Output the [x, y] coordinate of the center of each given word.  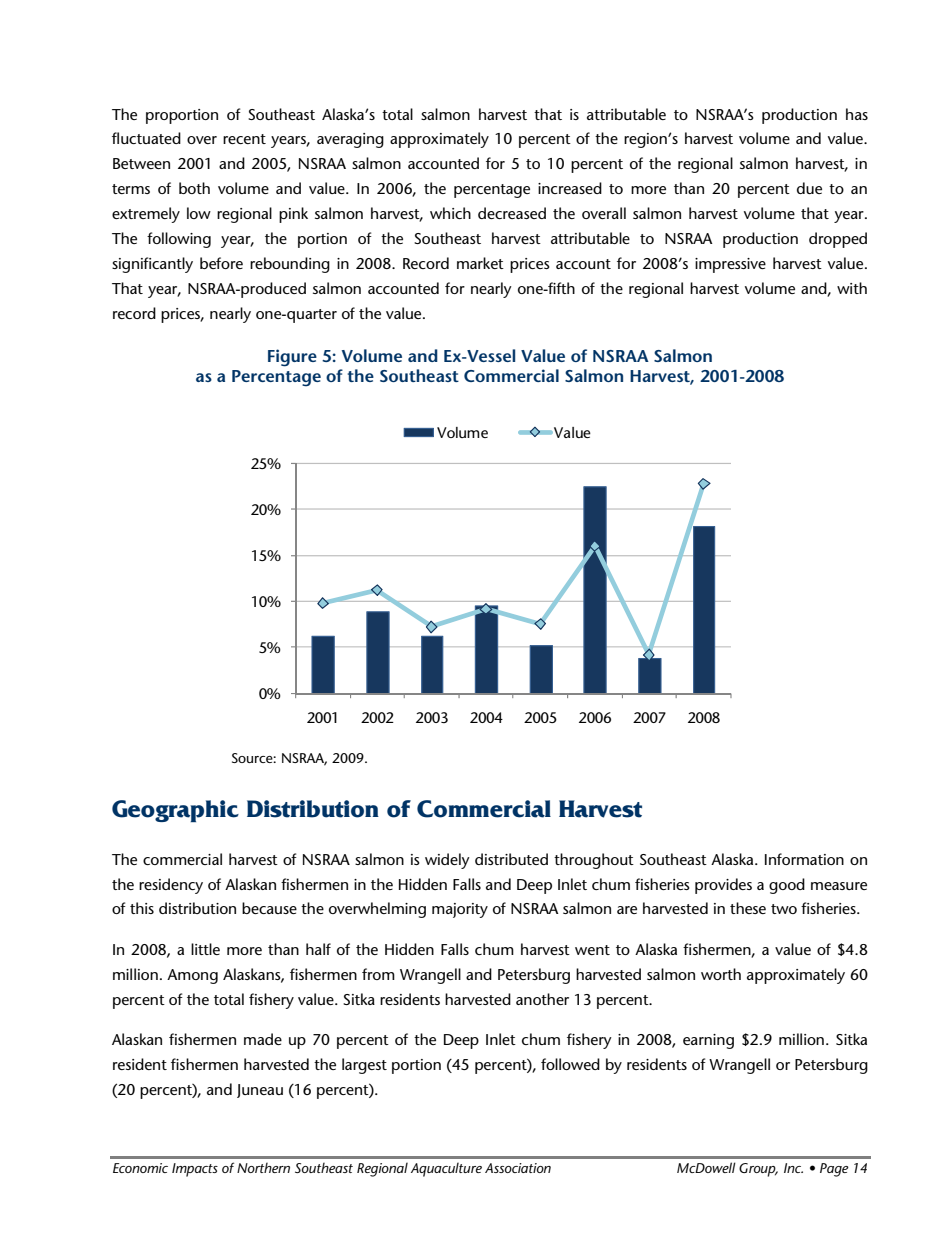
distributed [511, 859]
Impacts [195, 1170]
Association [518, 1168]
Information [804, 859]
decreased [512, 213]
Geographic [175, 811]
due [809, 188]
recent [244, 139]
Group [758, 1170]
